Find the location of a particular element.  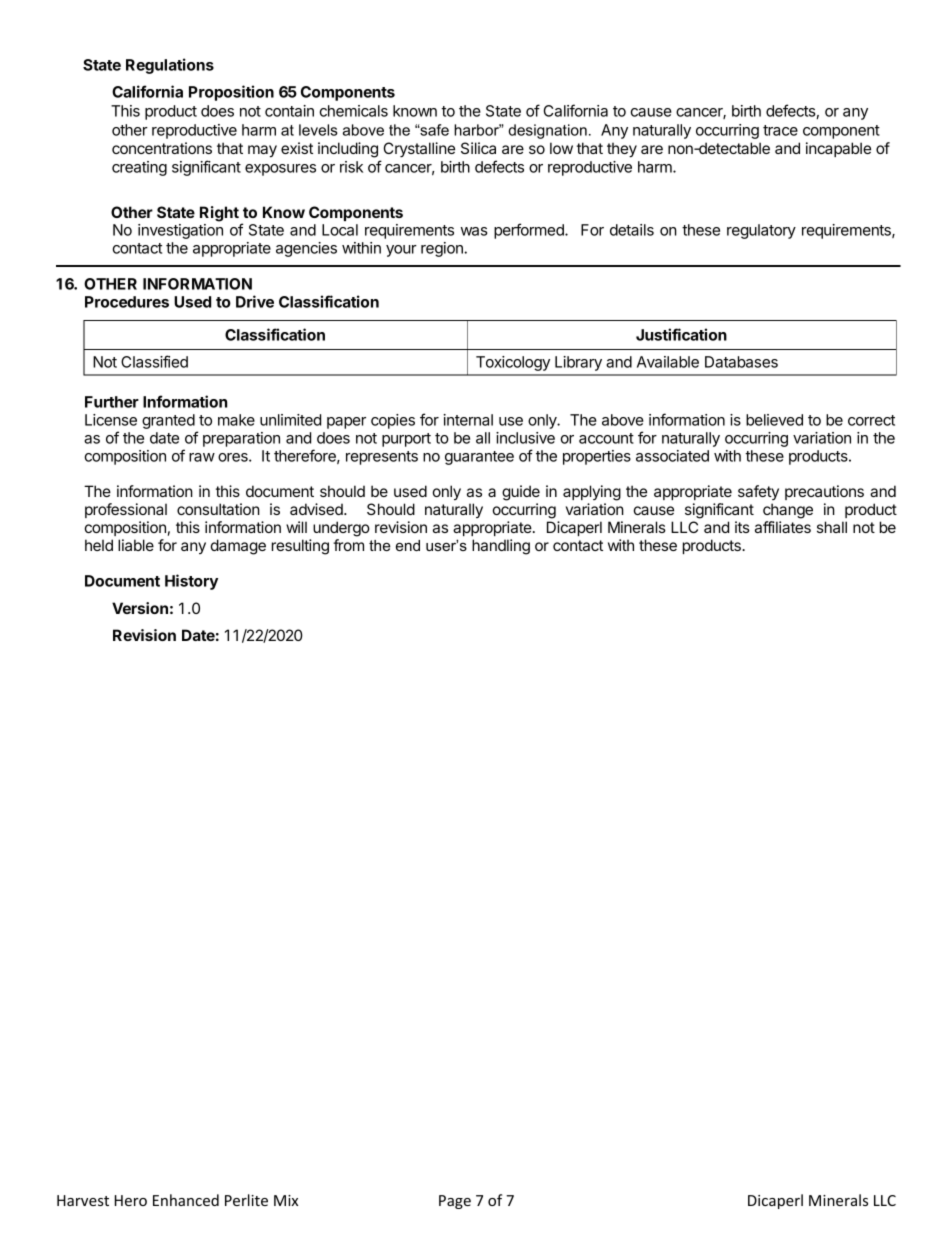

affiliates is located at coordinates (783, 527).
